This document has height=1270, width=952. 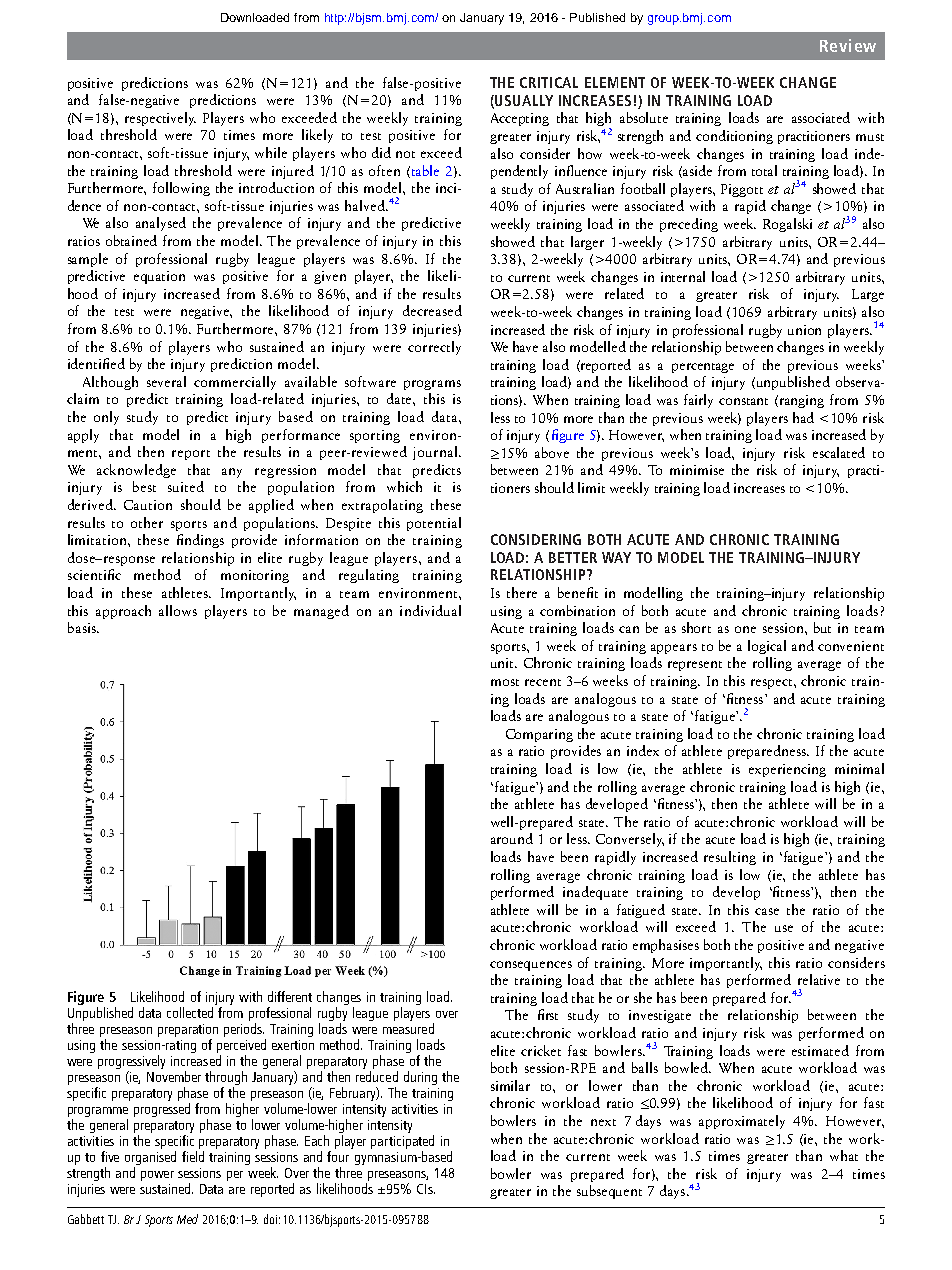 What do you see at coordinates (787, 770) in the document?
I see `experiencing` at bounding box center [787, 770].
